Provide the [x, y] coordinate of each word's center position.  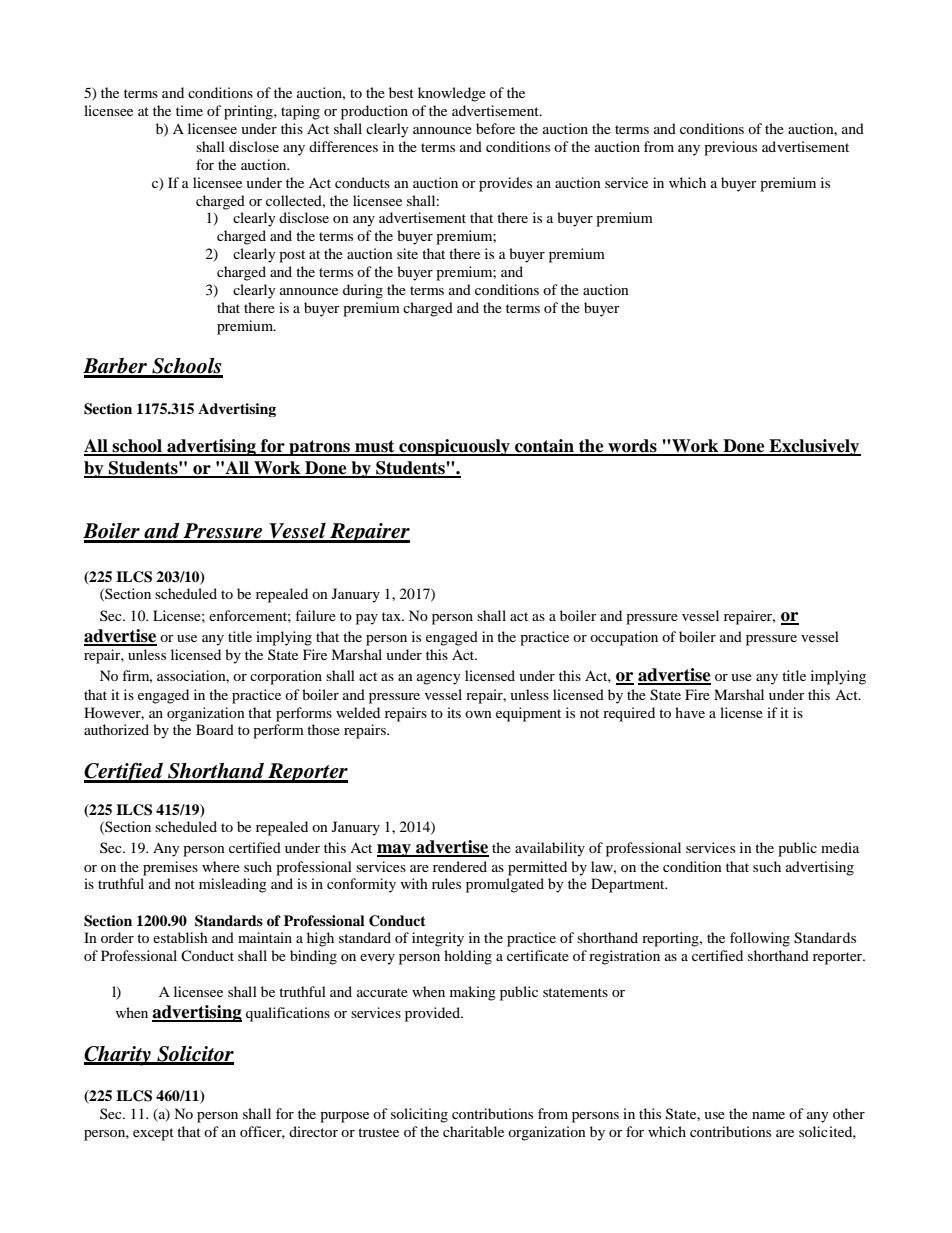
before [495, 128]
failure [315, 615]
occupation [624, 638]
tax [392, 616]
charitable [473, 1131]
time [189, 110]
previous [730, 148]
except [153, 1134]
